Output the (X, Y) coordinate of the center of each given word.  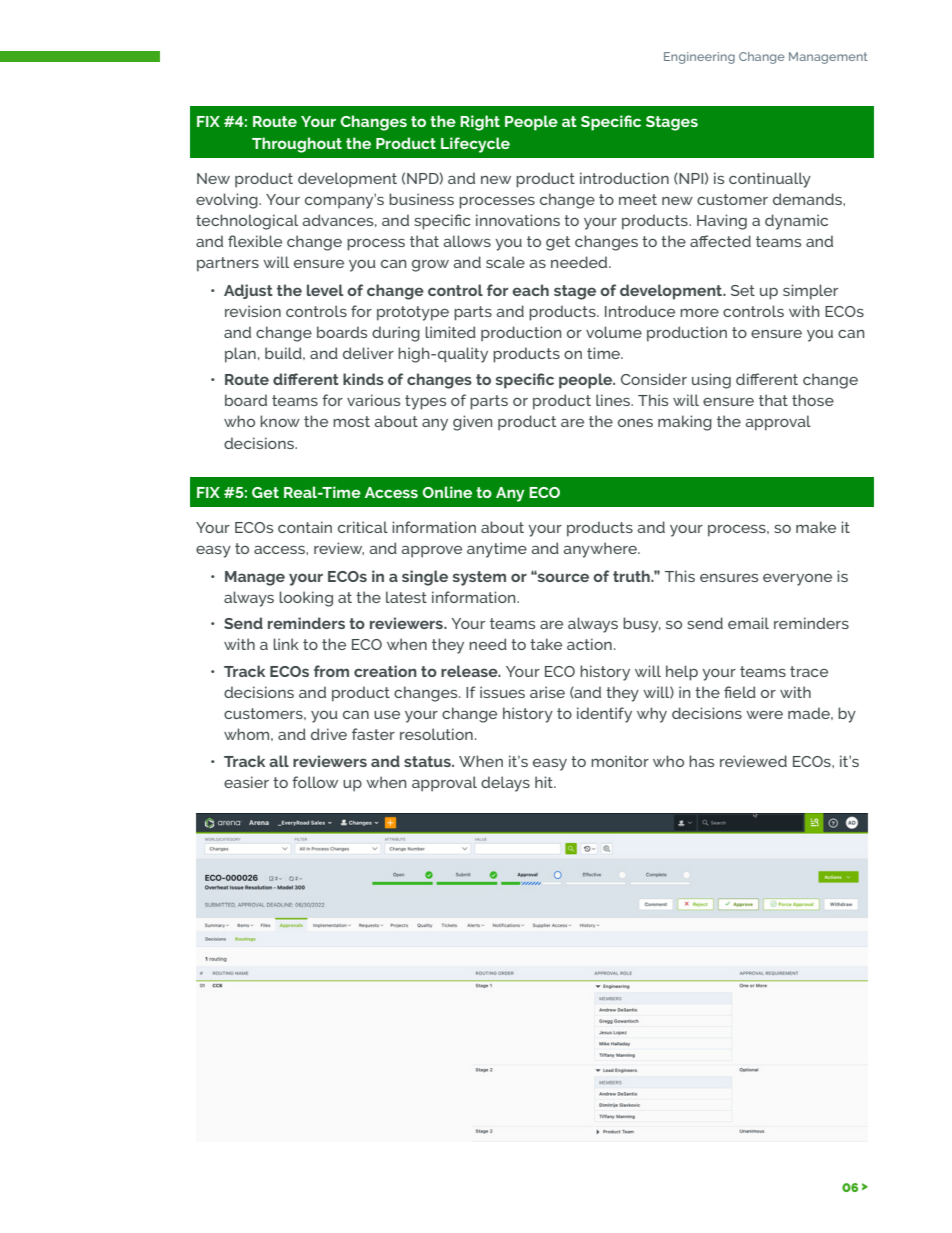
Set (743, 290)
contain (305, 527)
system (479, 578)
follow (315, 782)
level (325, 290)
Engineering (699, 58)
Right (480, 123)
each (530, 290)
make (816, 527)
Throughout (297, 145)
